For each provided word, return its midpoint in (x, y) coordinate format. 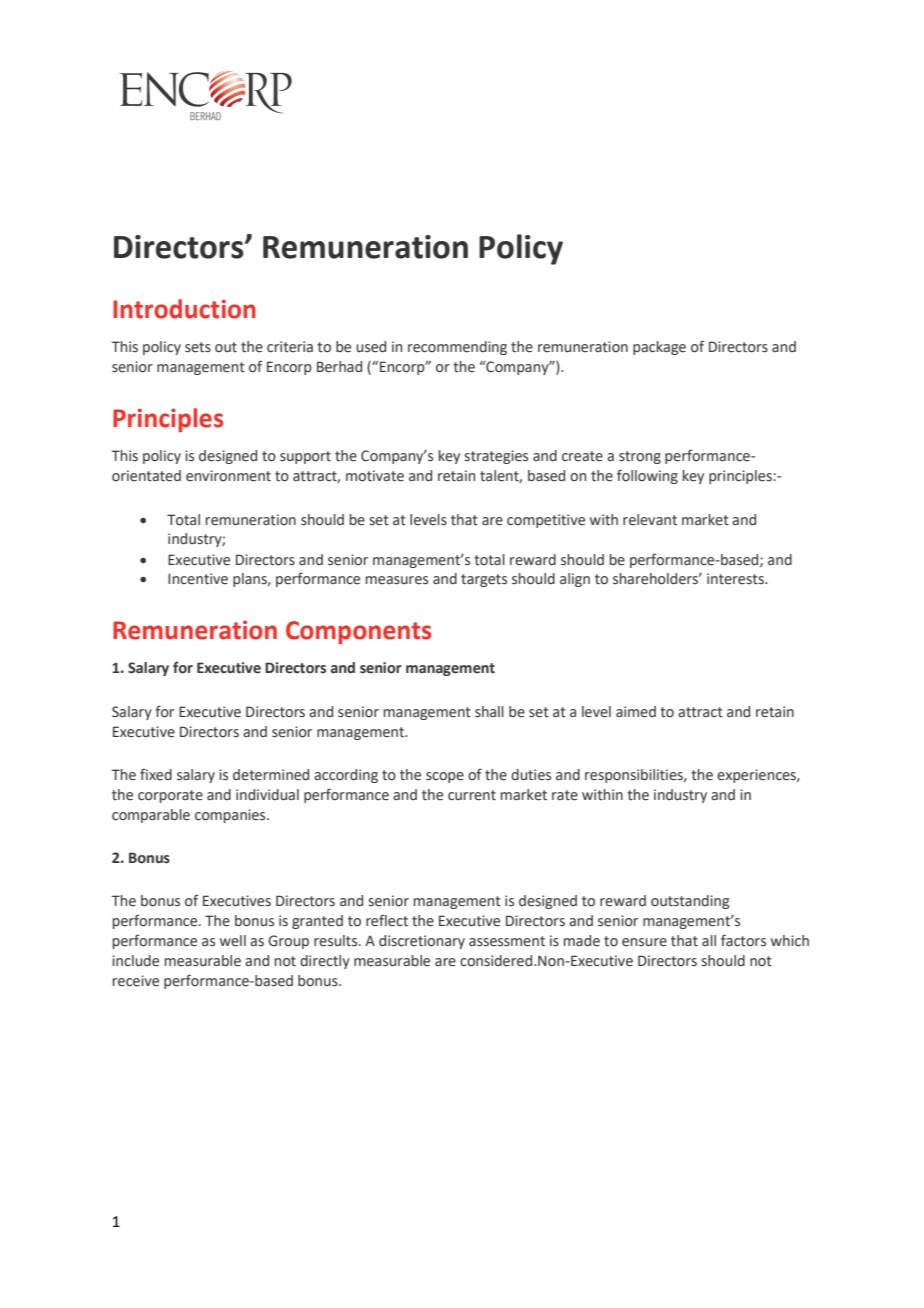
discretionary (422, 942)
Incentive (198, 579)
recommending (457, 348)
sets (198, 347)
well (233, 941)
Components (358, 632)
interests (736, 579)
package (659, 348)
